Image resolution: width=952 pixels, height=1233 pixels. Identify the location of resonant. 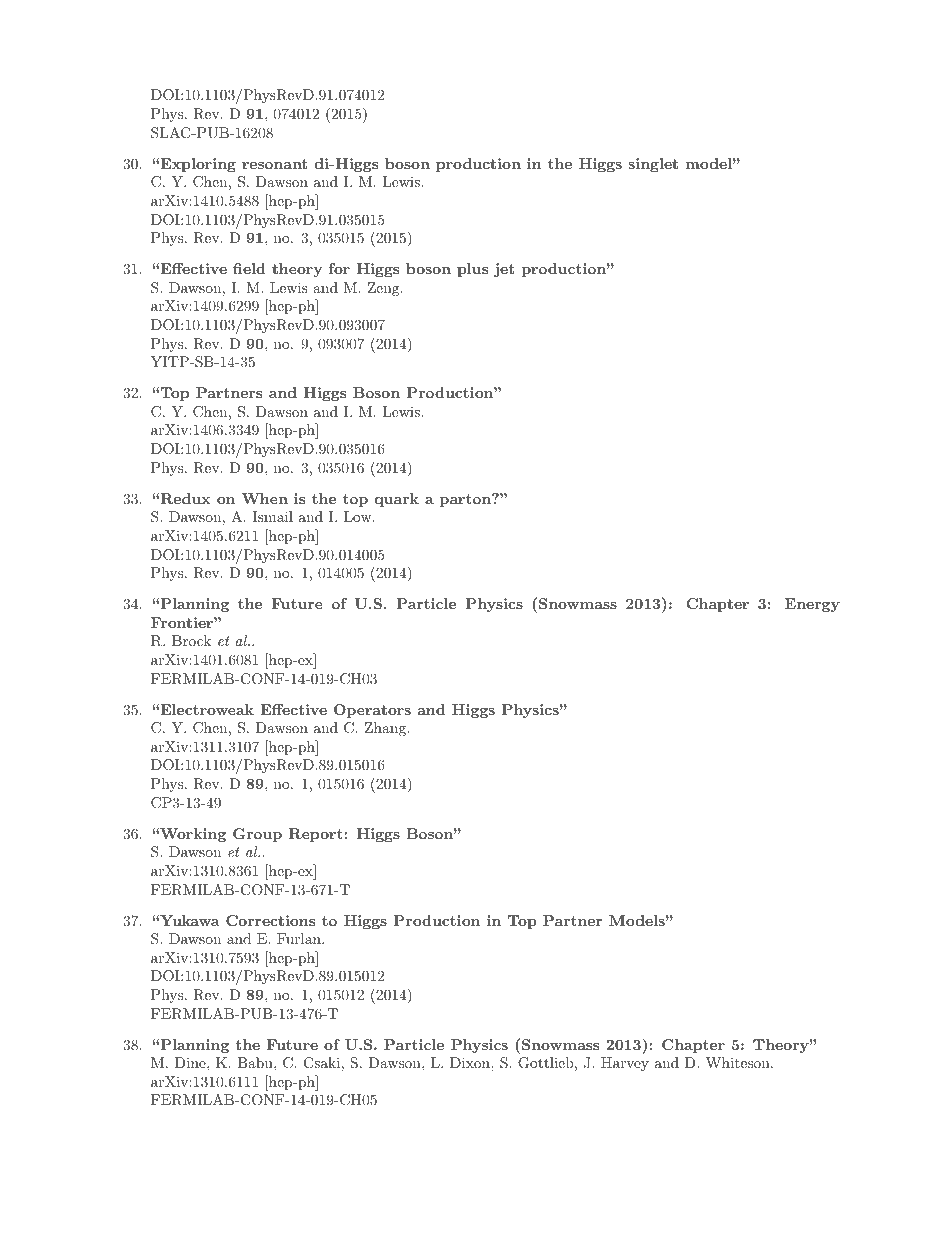
(274, 164).
